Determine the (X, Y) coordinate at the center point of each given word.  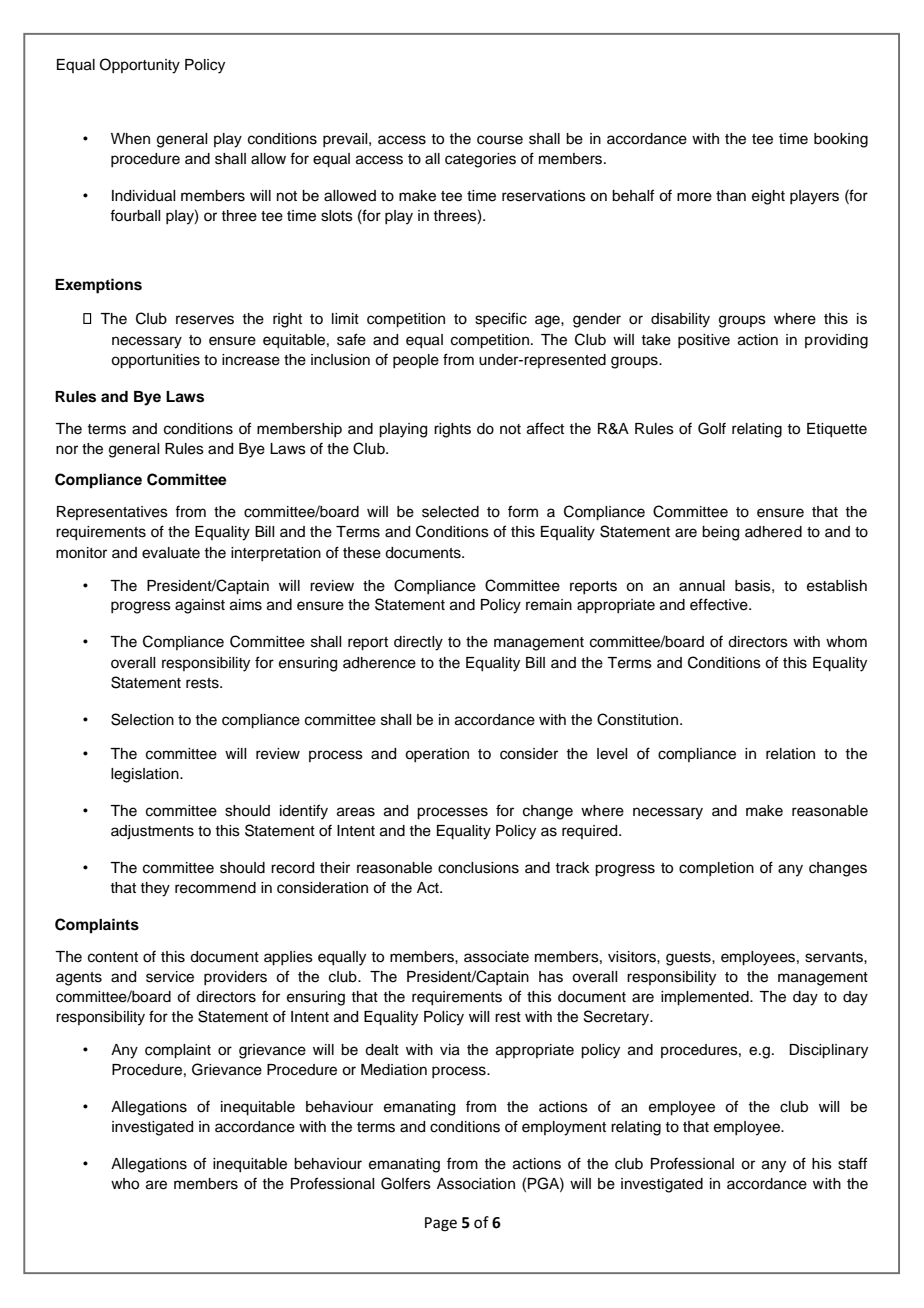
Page (441, 1224)
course (500, 140)
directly (418, 643)
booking (841, 140)
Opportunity (140, 66)
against (200, 606)
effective (720, 604)
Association (476, 1184)
